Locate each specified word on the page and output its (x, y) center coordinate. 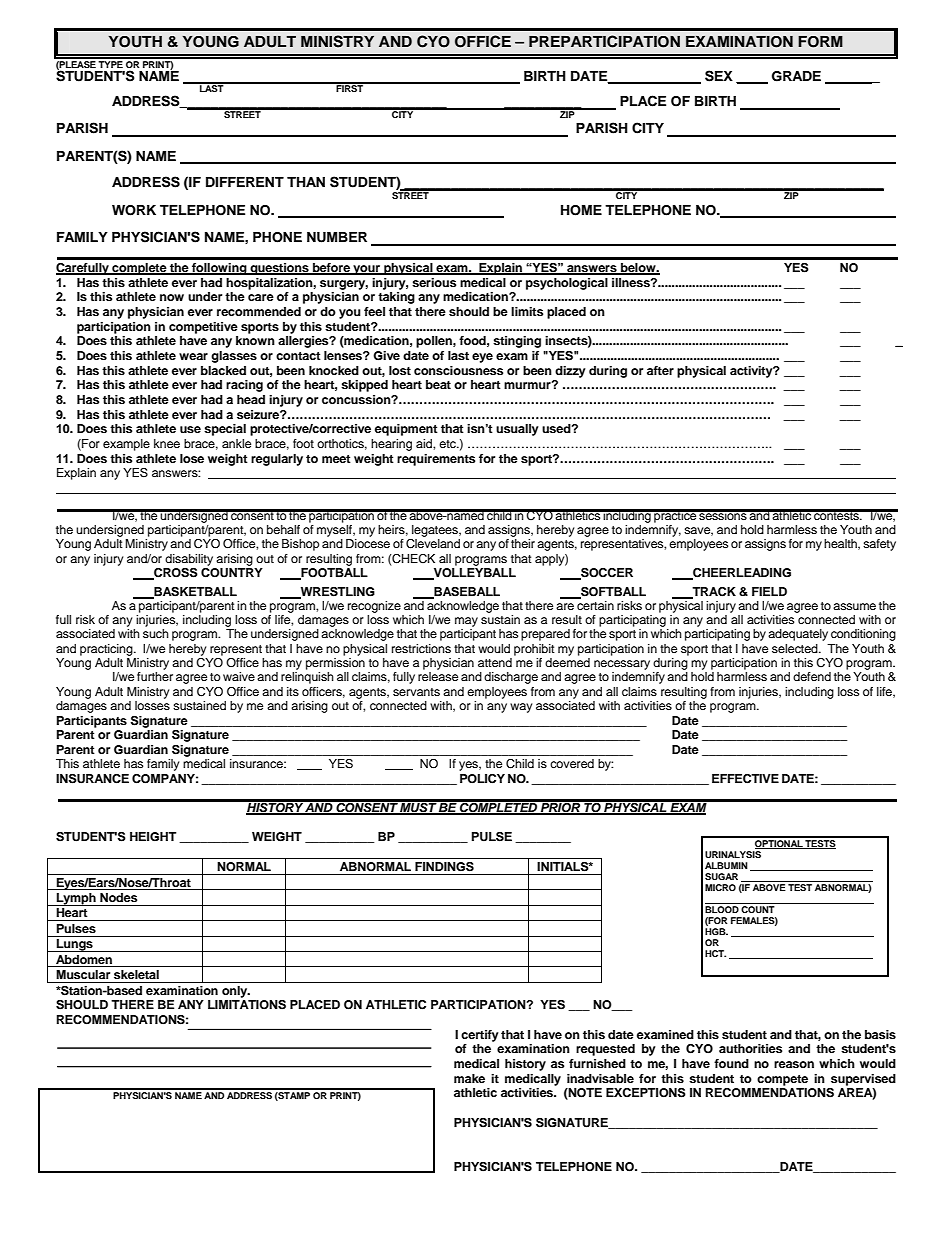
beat (438, 384)
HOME (581, 210)
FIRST (349, 87)
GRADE (796, 76)
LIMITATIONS (247, 1005)
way (521, 708)
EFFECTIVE (745, 779)
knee (167, 443)
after (660, 370)
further (155, 676)
